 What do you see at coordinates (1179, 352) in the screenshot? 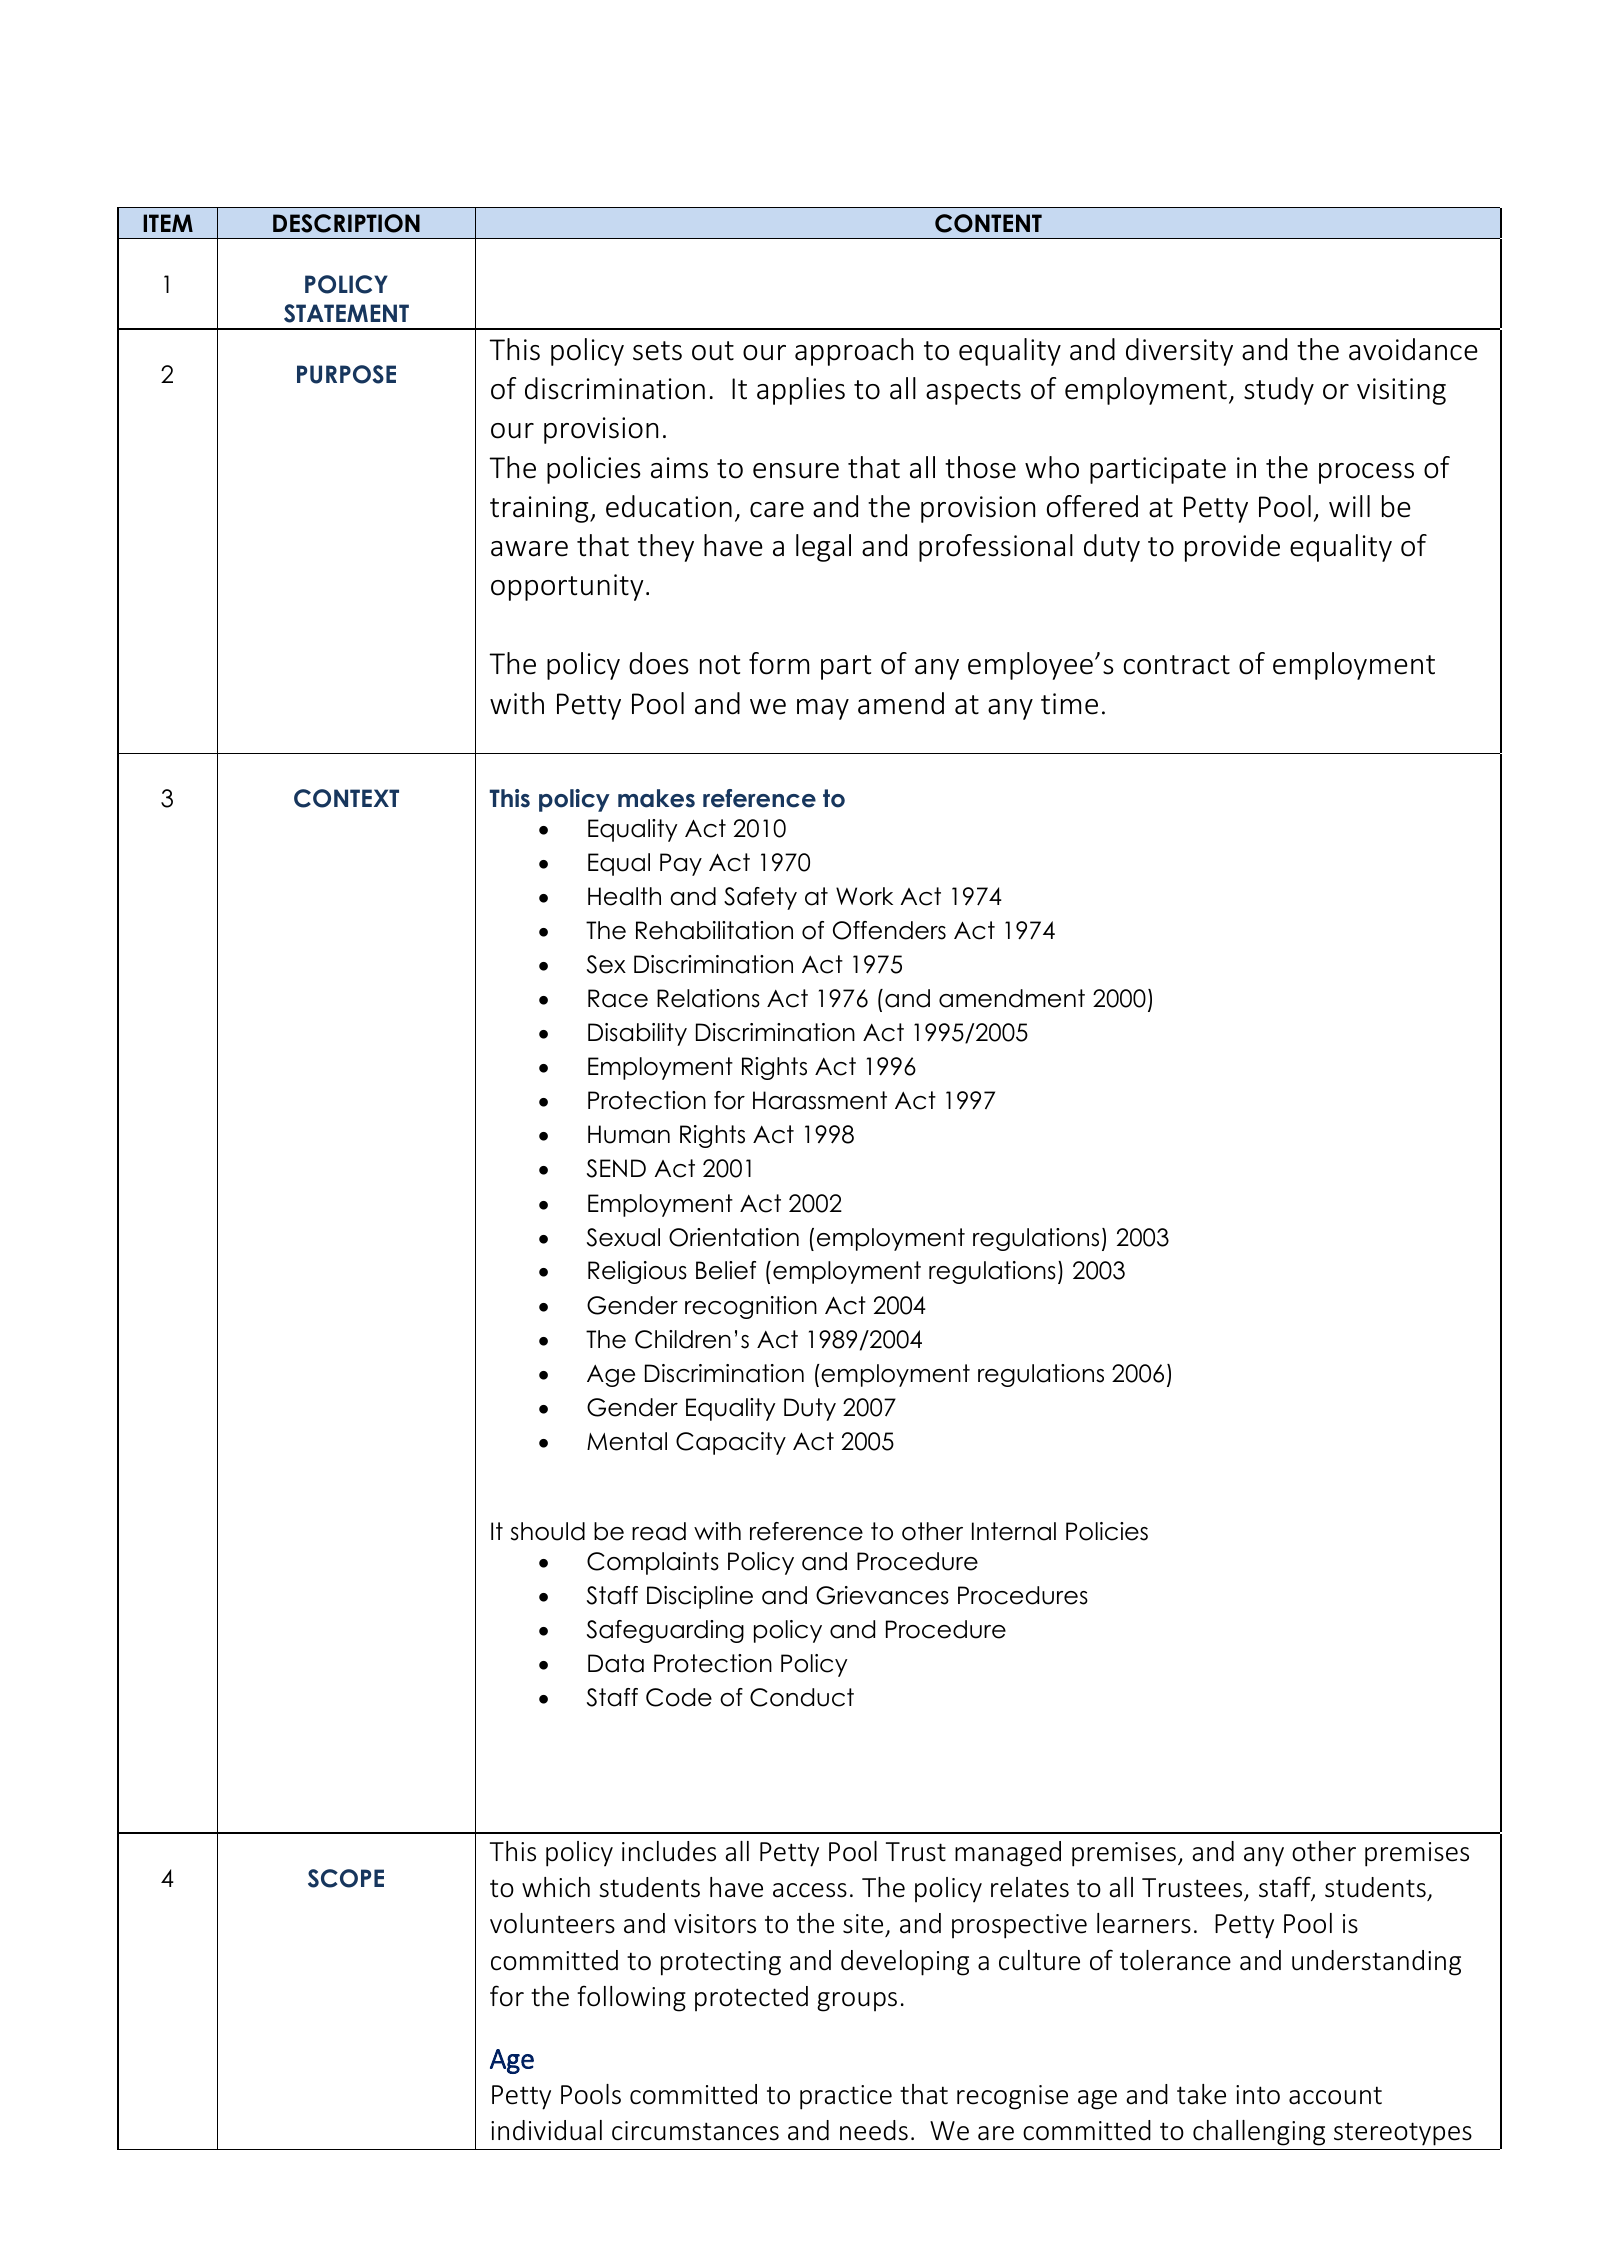
I see `diversity` at bounding box center [1179, 352].
